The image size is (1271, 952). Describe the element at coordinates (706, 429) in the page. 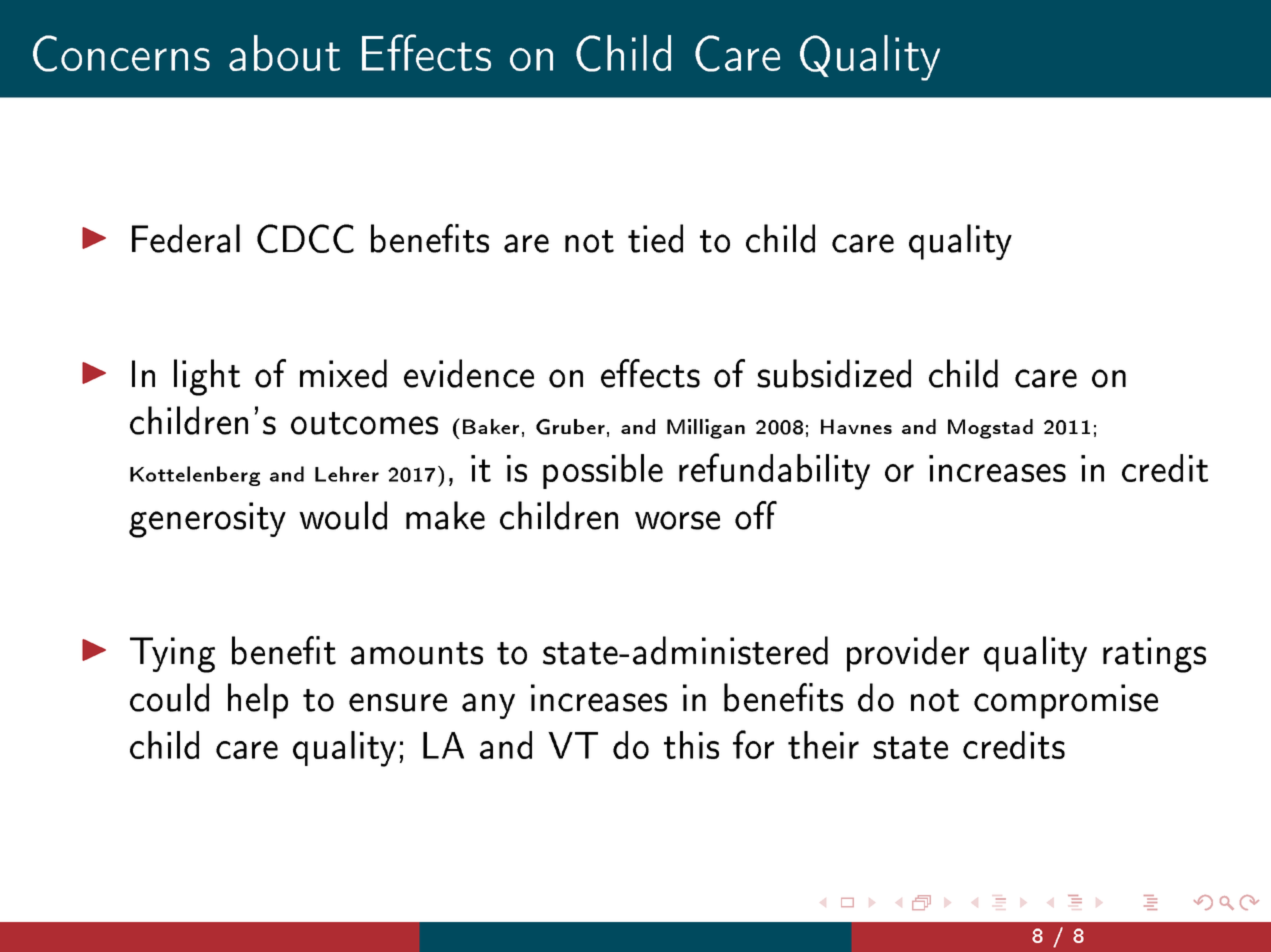

I see `Milligan` at that location.
